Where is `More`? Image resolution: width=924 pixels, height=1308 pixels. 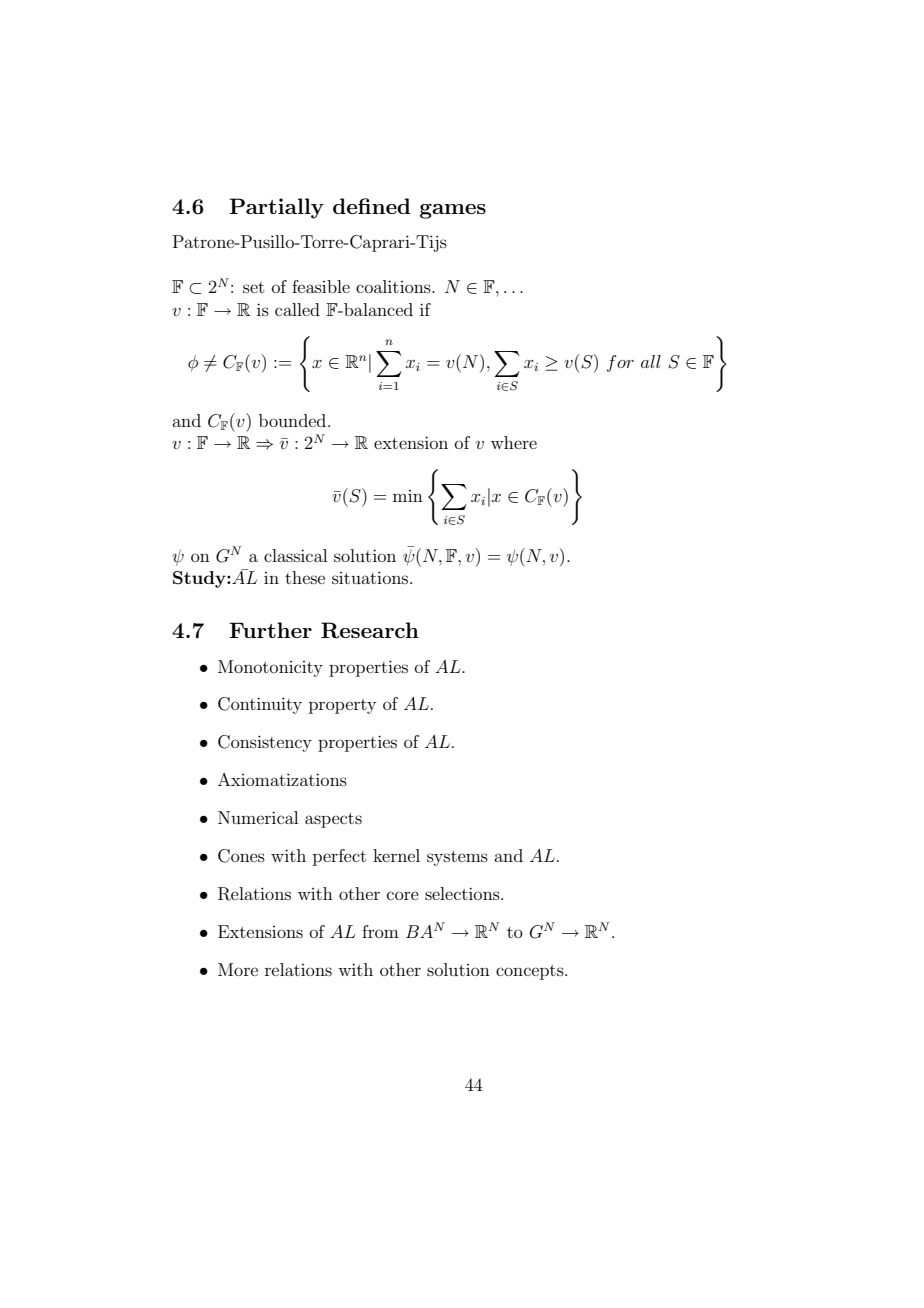
More is located at coordinates (238, 969).
